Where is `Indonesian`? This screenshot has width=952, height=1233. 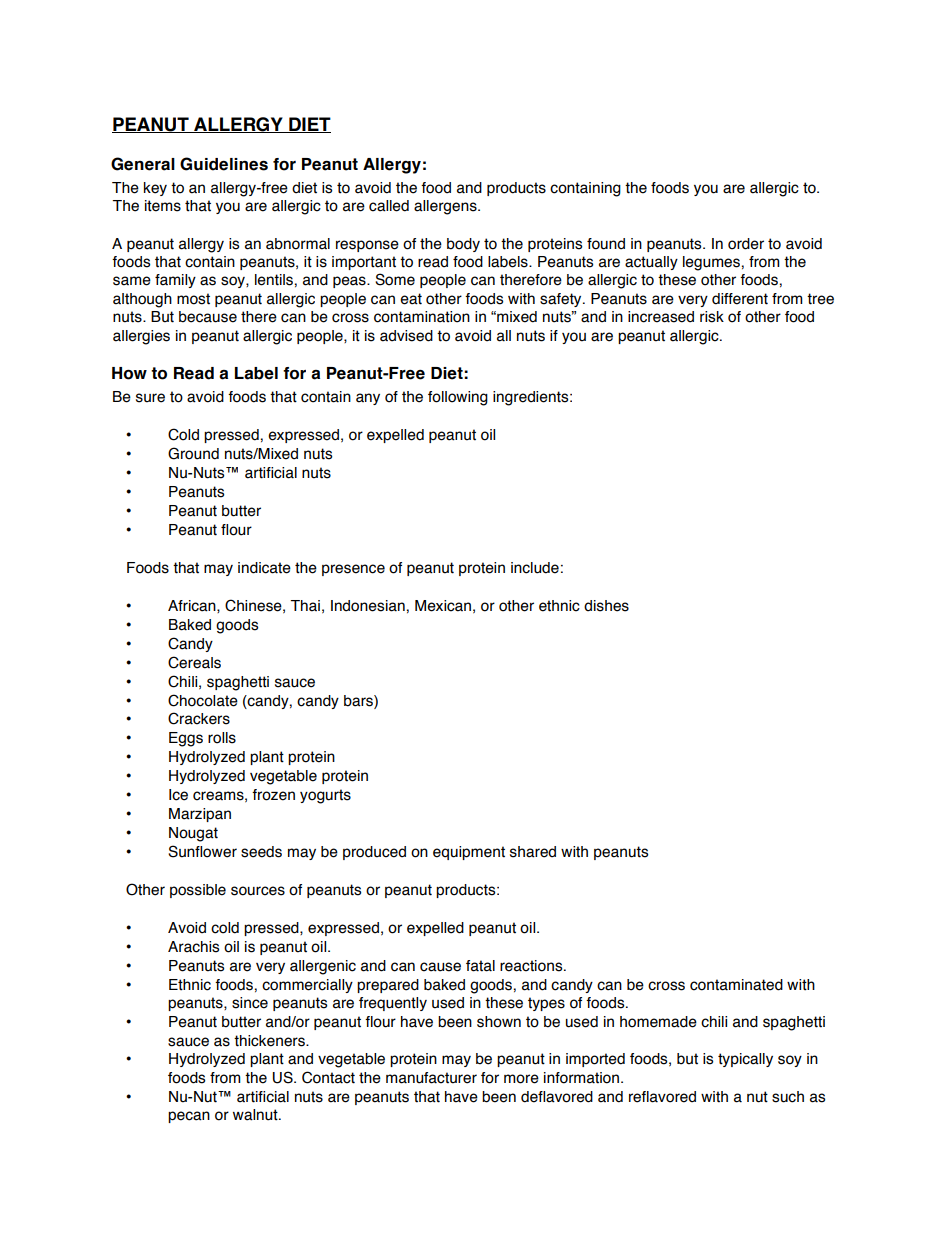 Indonesian is located at coordinates (368, 606).
